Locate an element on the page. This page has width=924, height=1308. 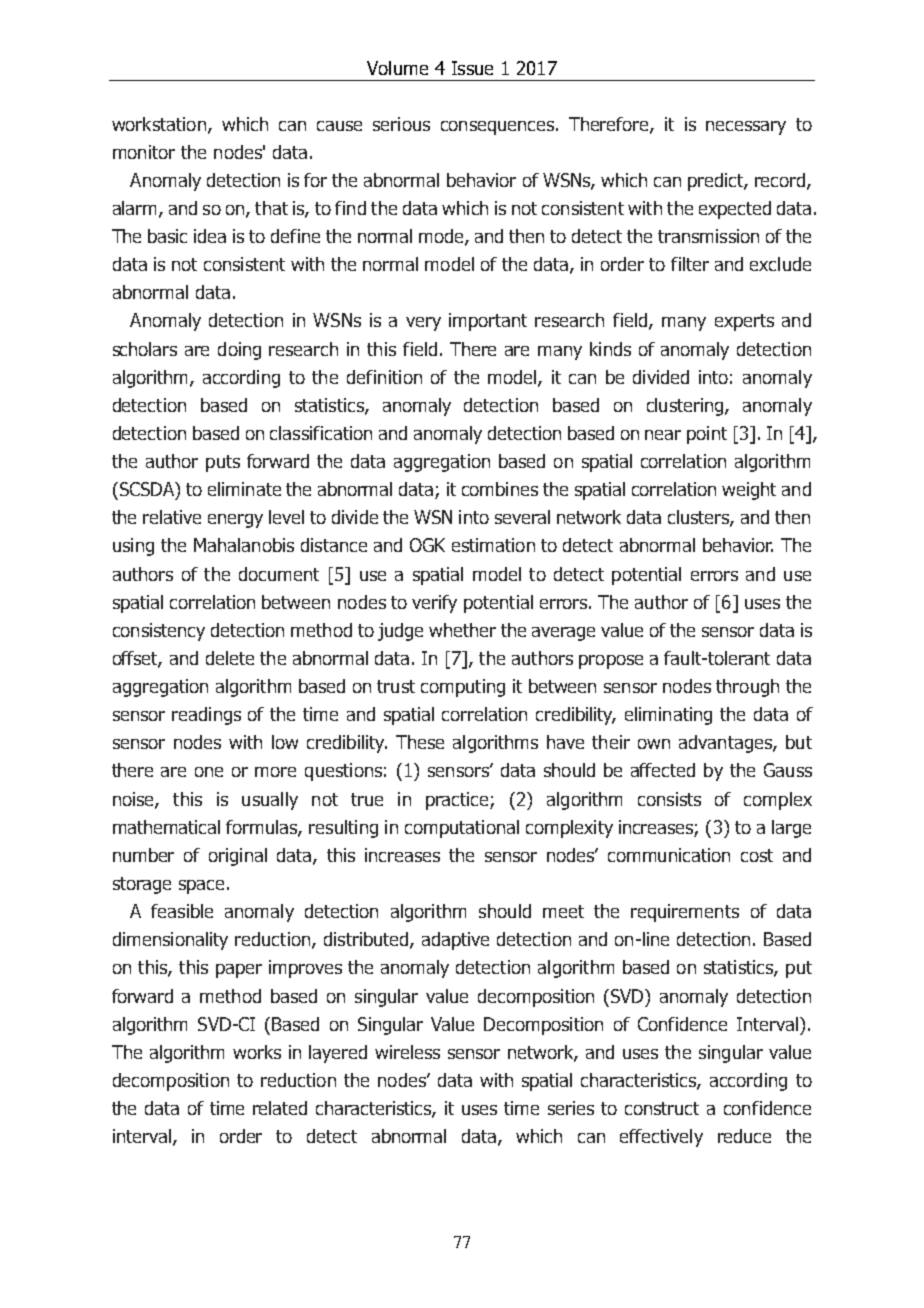
Issue is located at coordinates (472, 68).
